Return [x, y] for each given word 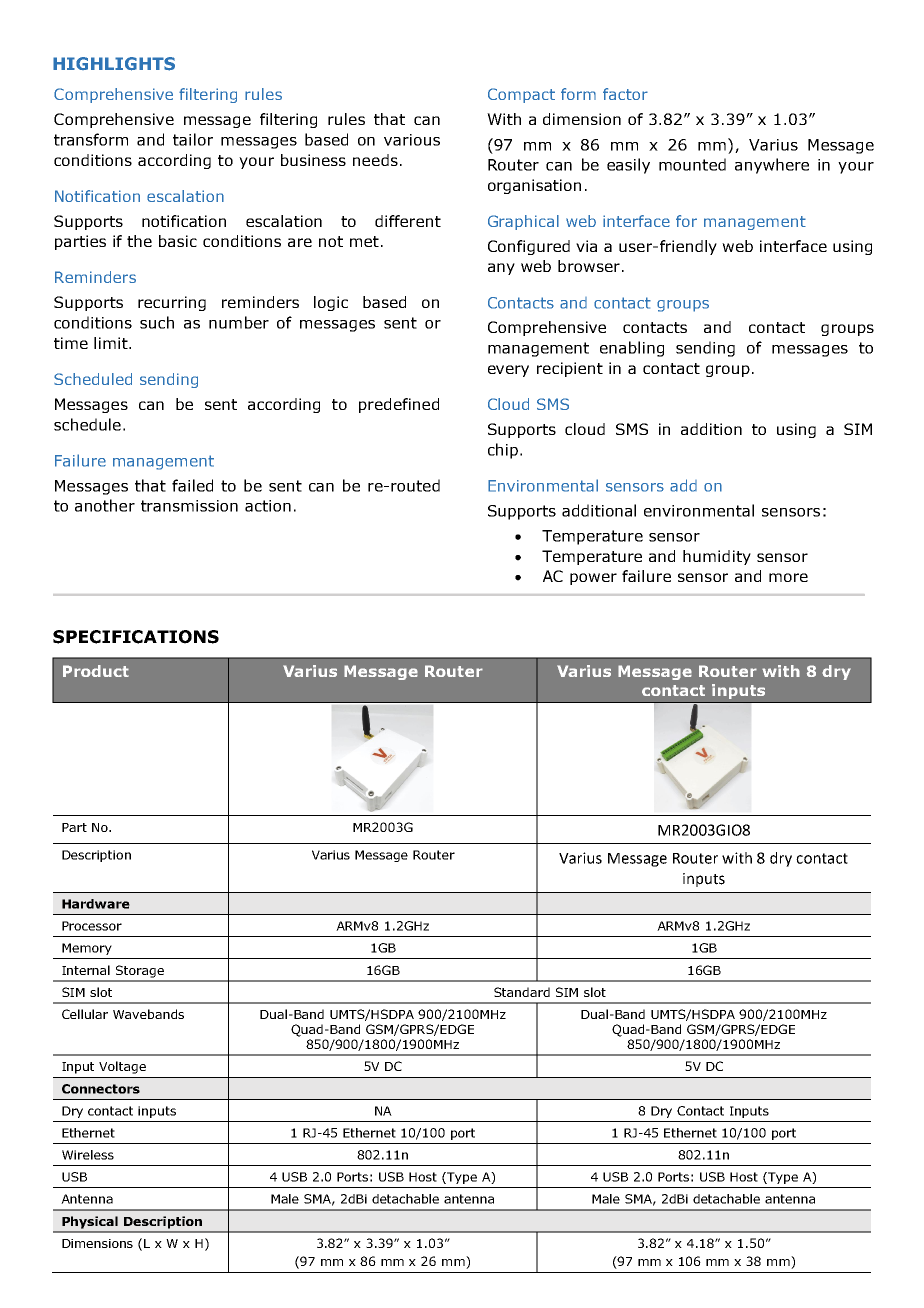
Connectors [101, 1089]
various [412, 140]
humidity [717, 557]
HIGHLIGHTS [114, 64]
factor [625, 94]
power [593, 579]
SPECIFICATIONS [136, 637]
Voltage [122, 1067]
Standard [522, 992]
